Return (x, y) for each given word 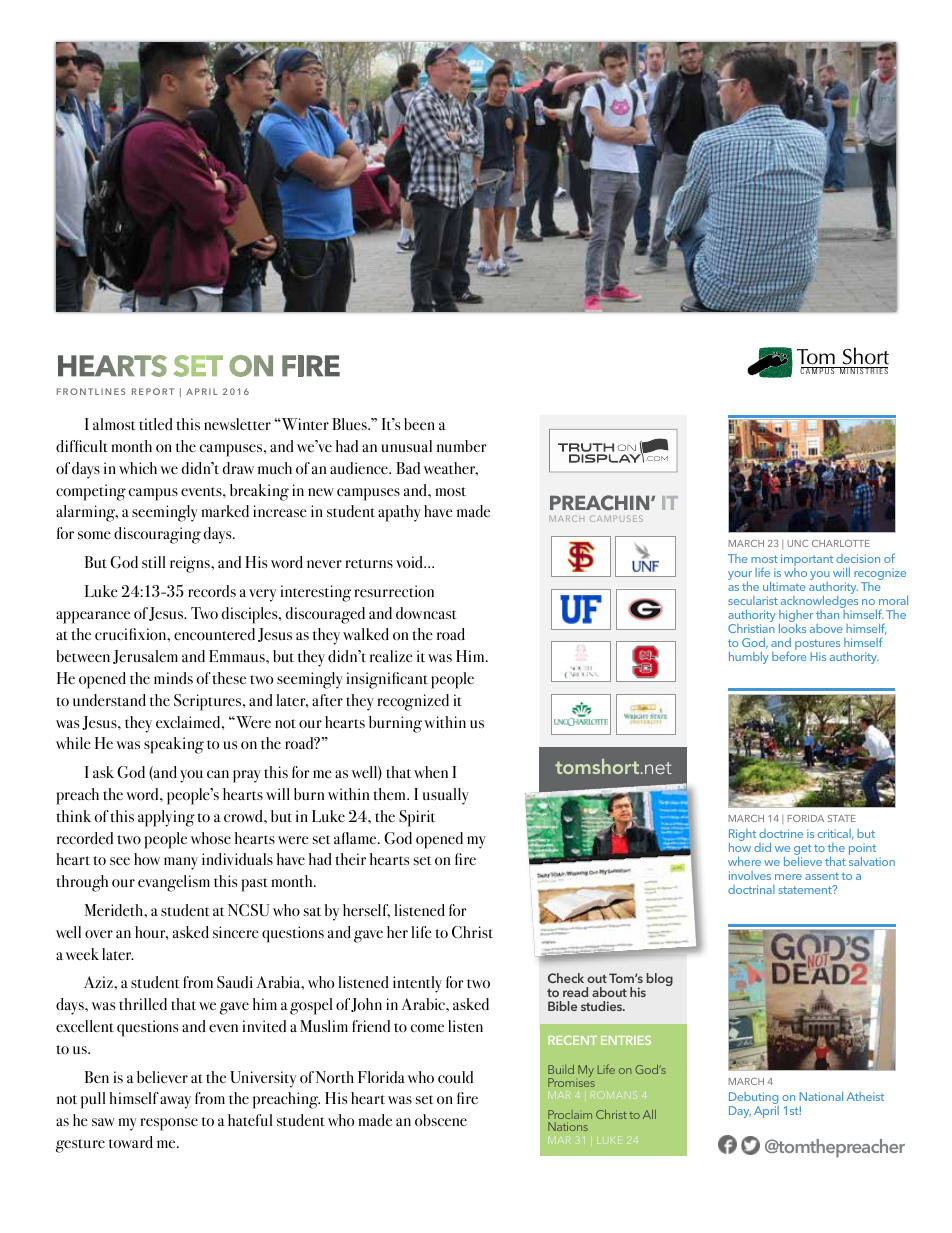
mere (788, 877)
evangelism (174, 883)
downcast (426, 613)
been (419, 424)
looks (792, 628)
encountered (214, 634)
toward (131, 1142)
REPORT (153, 391)
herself (366, 911)
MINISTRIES (863, 370)
